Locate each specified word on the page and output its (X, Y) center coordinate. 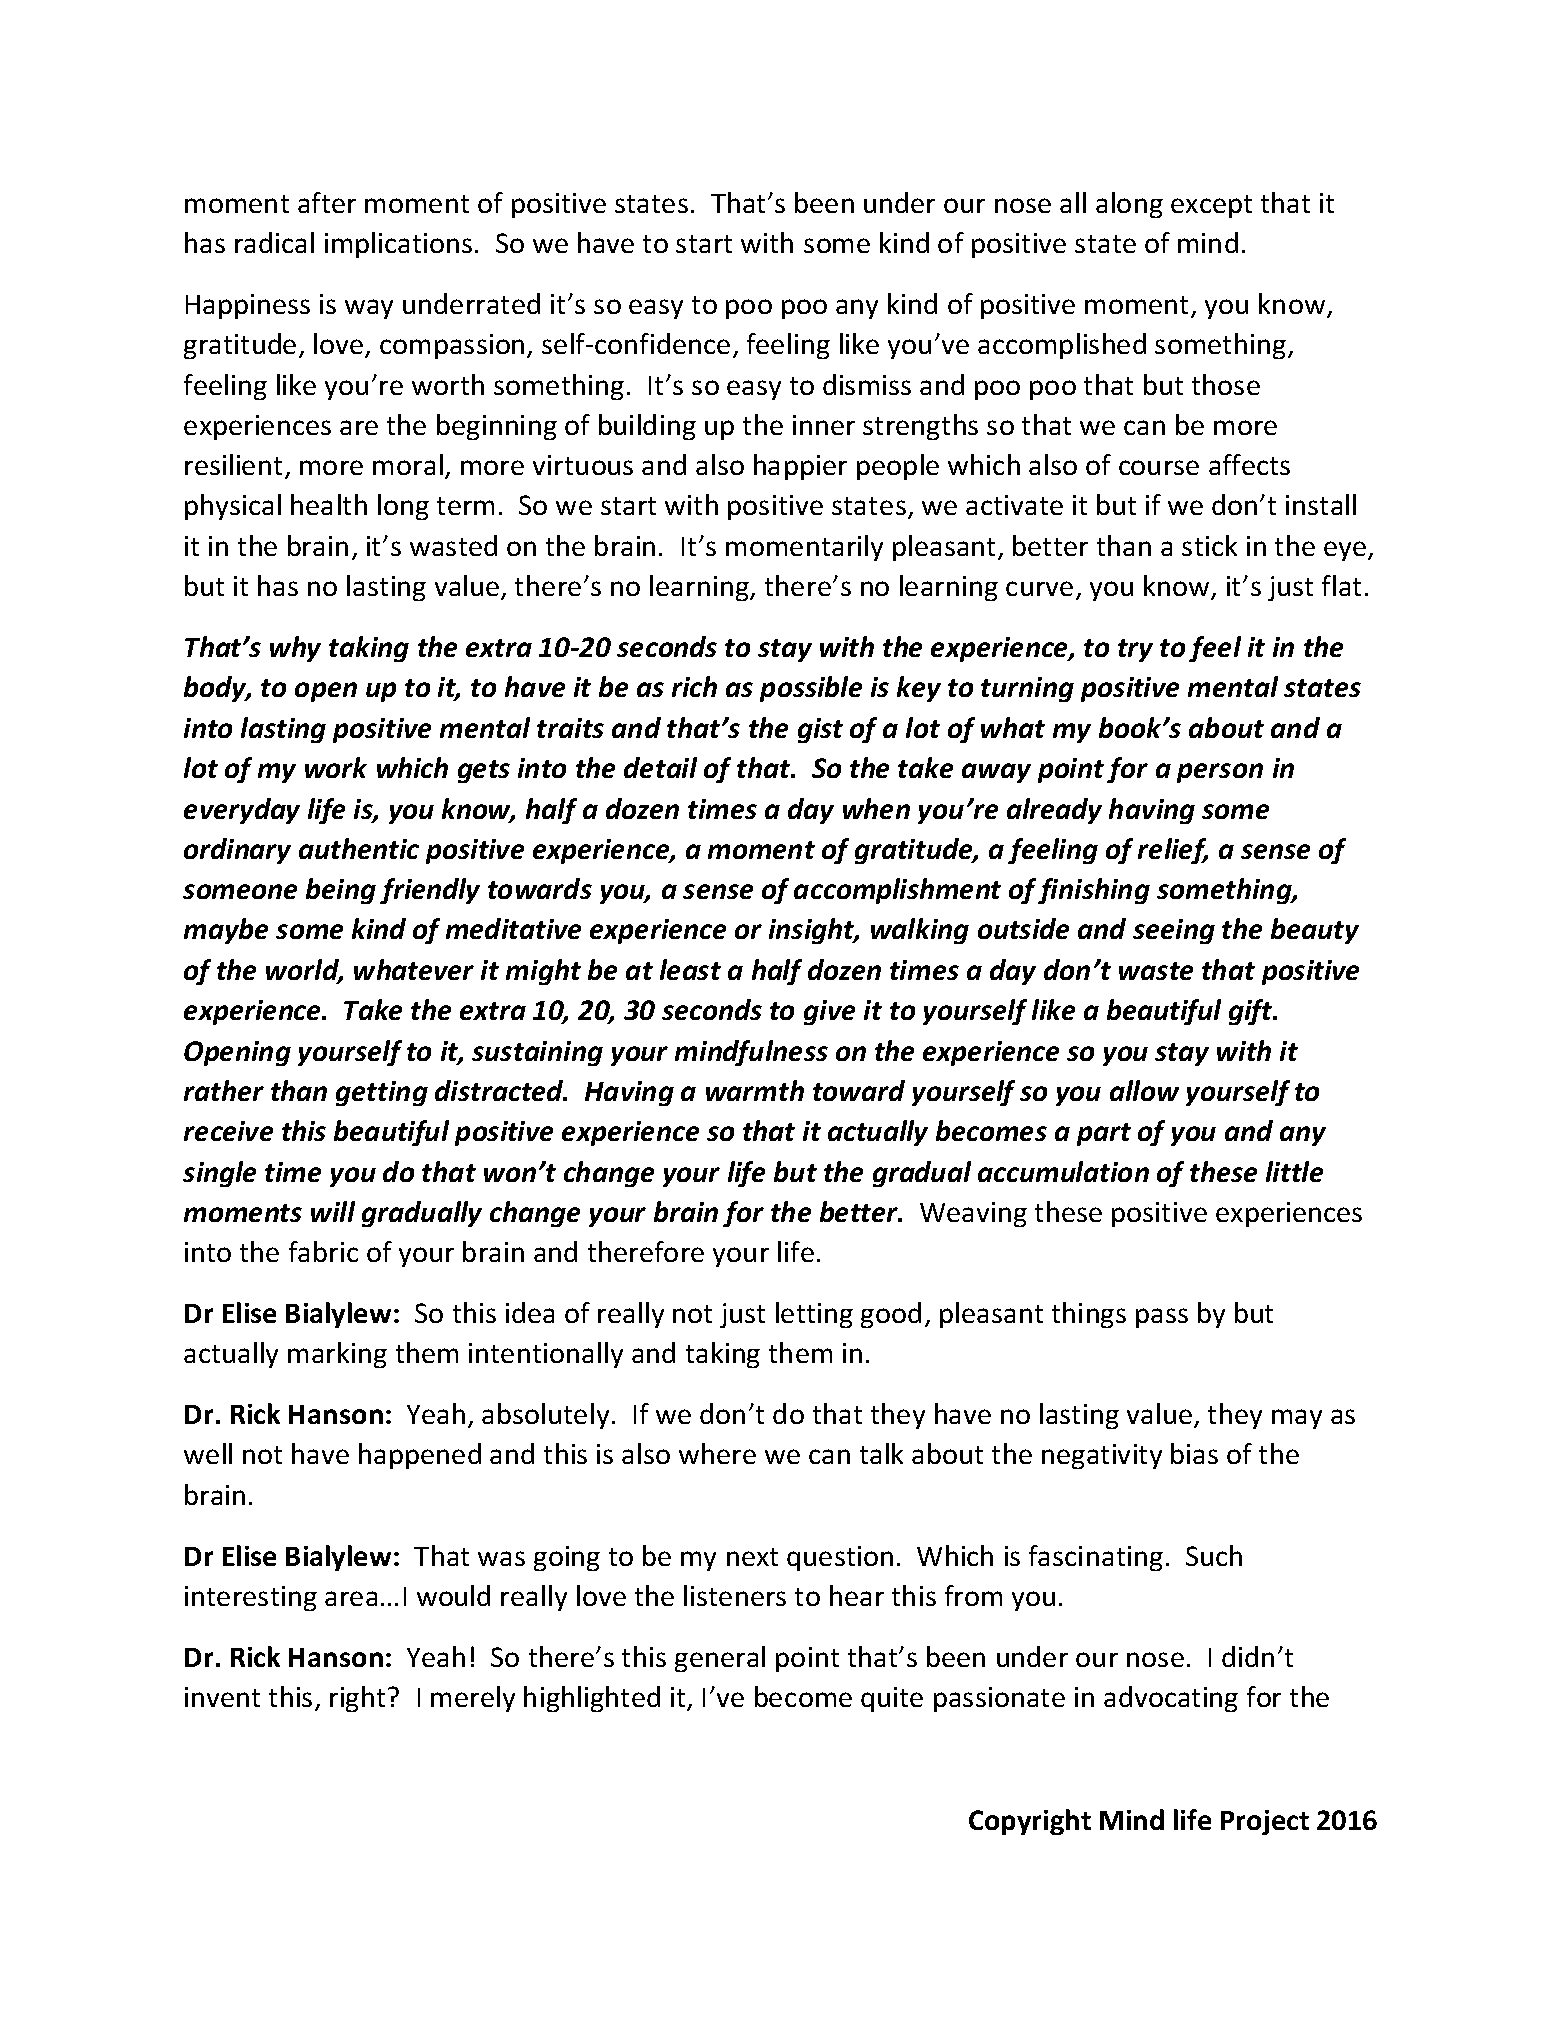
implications (398, 245)
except (1211, 206)
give (829, 1012)
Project (1265, 1822)
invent (222, 1697)
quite (892, 1699)
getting (382, 1093)
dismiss (867, 384)
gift (1252, 1012)
